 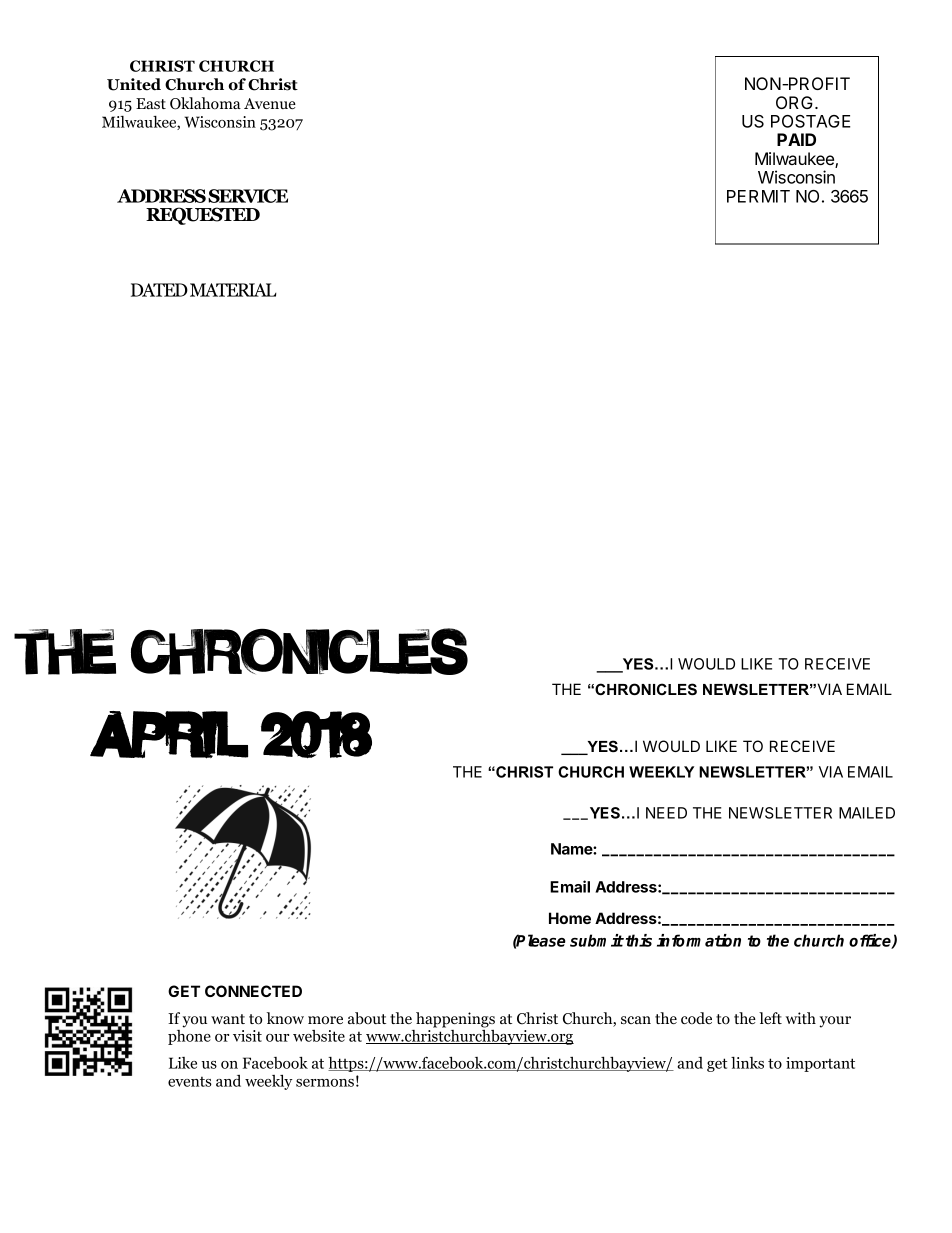 I want to click on APRIL, so click(x=169, y=735).
